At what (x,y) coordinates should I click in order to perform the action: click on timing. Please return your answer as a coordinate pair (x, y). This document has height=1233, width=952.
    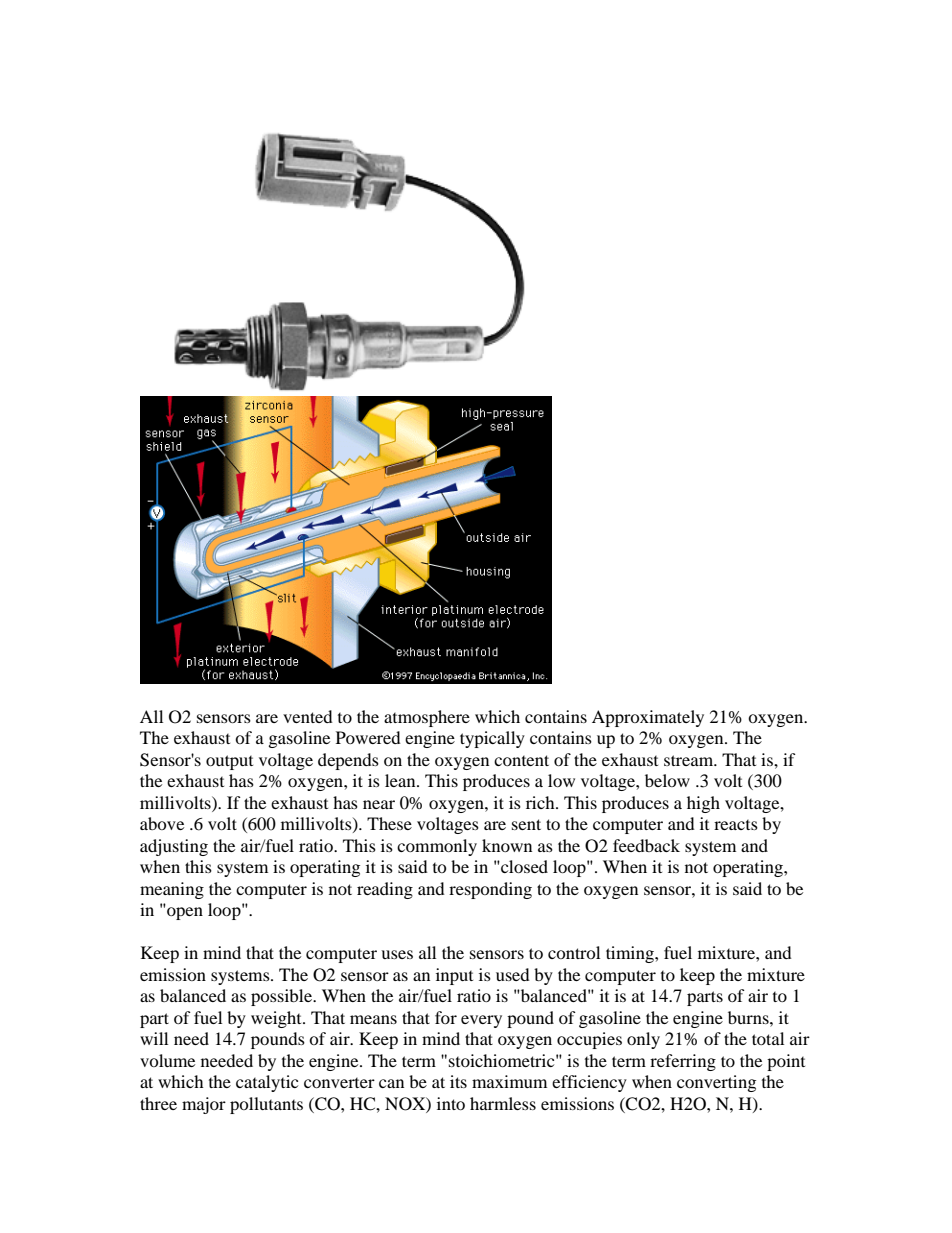
    Looking at the image, I should click on (631, 954).
